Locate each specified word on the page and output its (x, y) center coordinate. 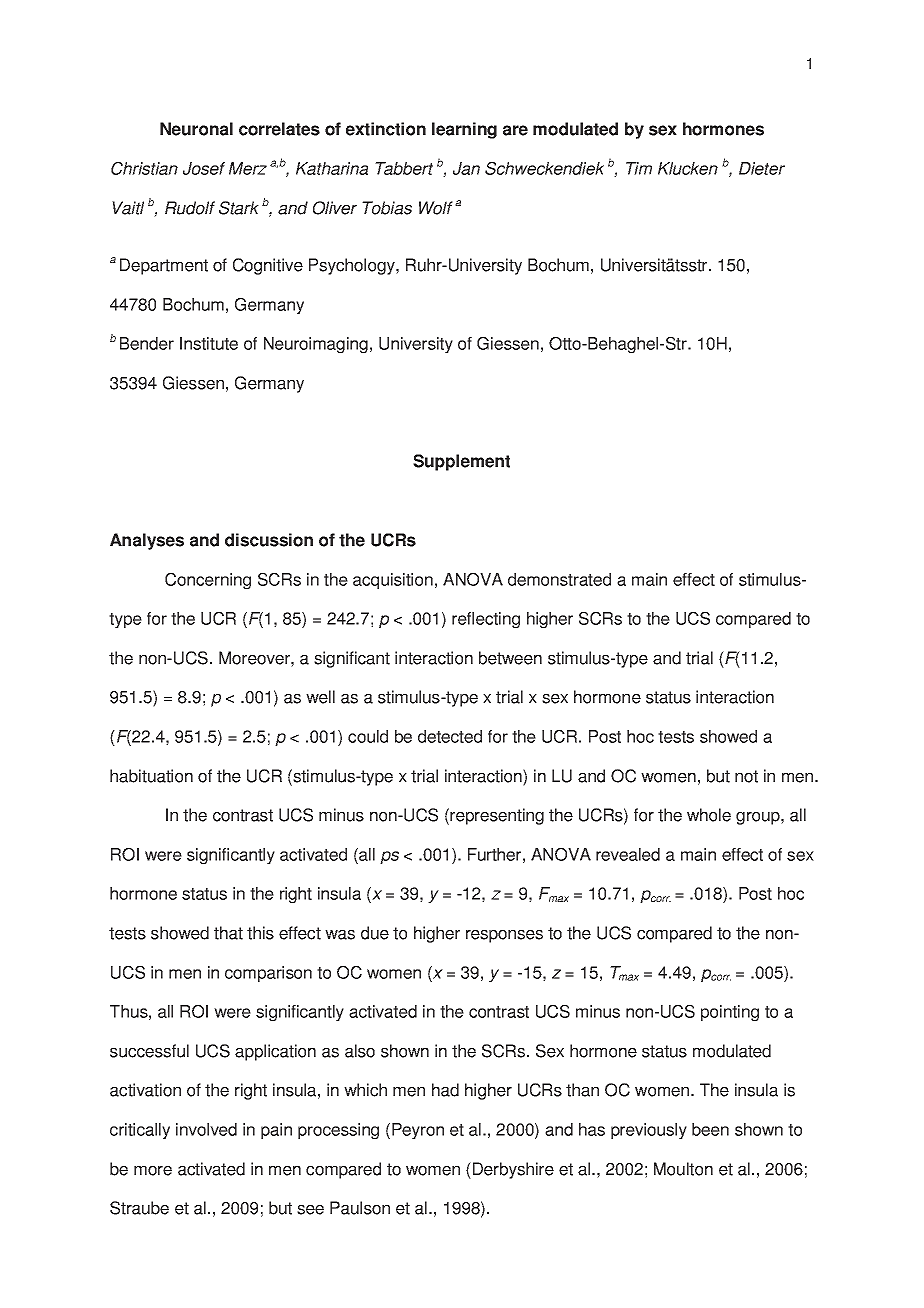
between (510, 658)
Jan (466, 168)
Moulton (683, 1169)
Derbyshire (513, 1170)
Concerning (208, 581)
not (746, 776)
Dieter (762, 168)
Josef (204, 168)
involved (206, 1129)
